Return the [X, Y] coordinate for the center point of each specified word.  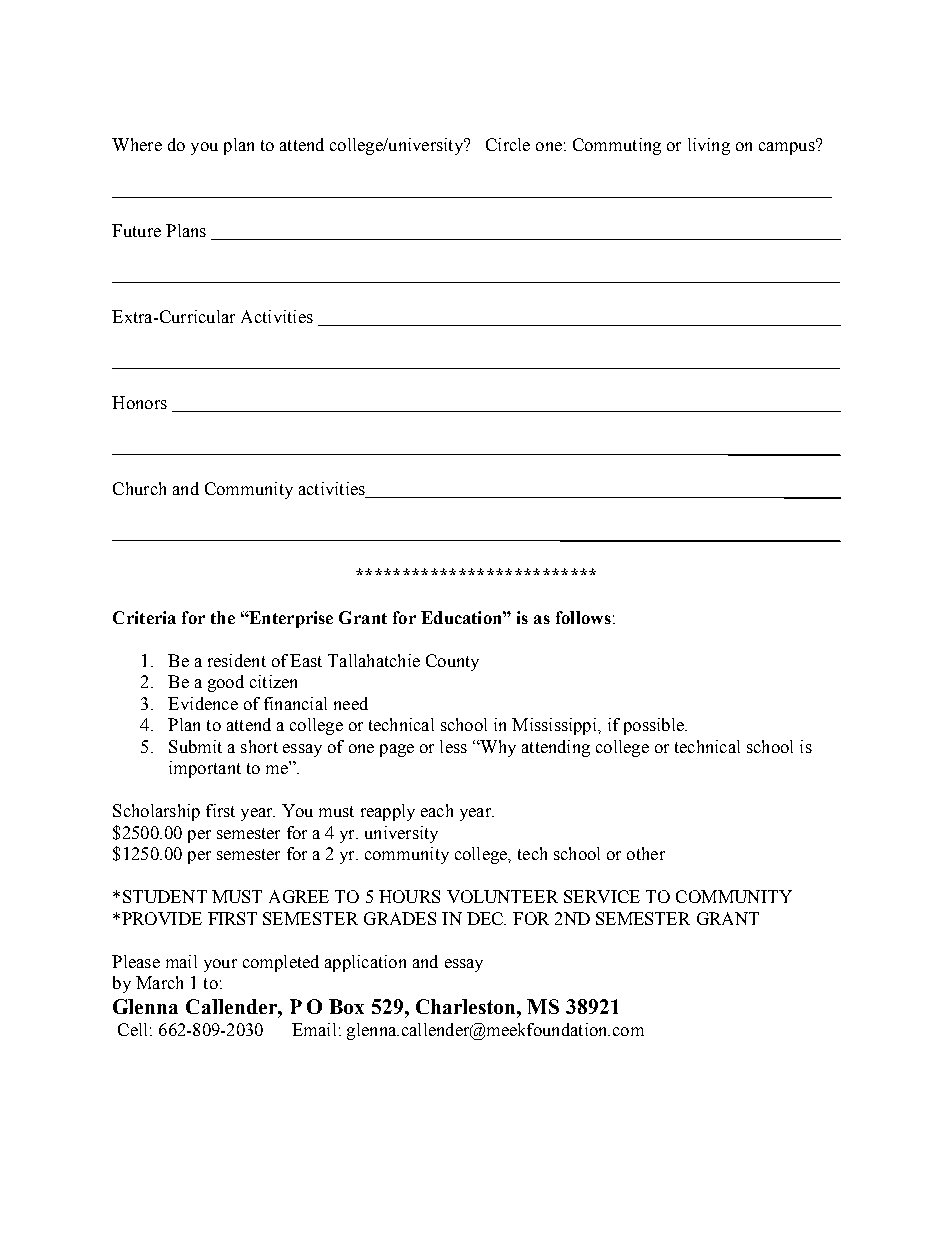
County [452, 662]
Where [137, 144]
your [220, 965]
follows [583, 617]
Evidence [203, 703]
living [709, 146]
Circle [508, 144]
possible [655, 726]
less [453, 746]
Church [139, 488]
